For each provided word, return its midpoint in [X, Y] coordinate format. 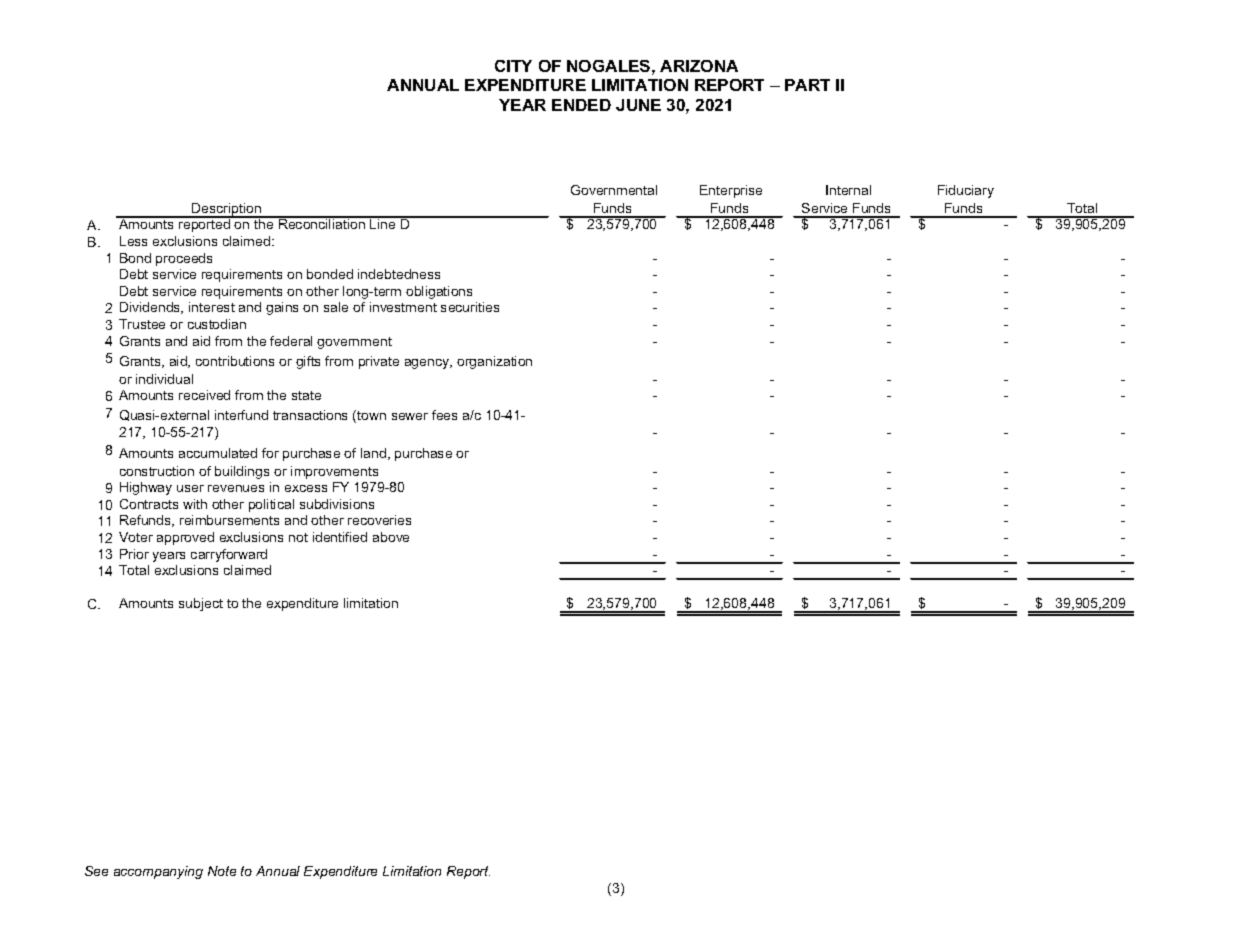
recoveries [379, 520]
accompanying [158, 872]
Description [226, 210]
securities [470, 307]
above [391, 537]
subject [201, 604]
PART [807, 85]
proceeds [184, 259]
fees [444, 415]
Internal [848, 190]
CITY [513, 66]
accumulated [218, 453]
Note [222, 871]
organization [494, 362]
